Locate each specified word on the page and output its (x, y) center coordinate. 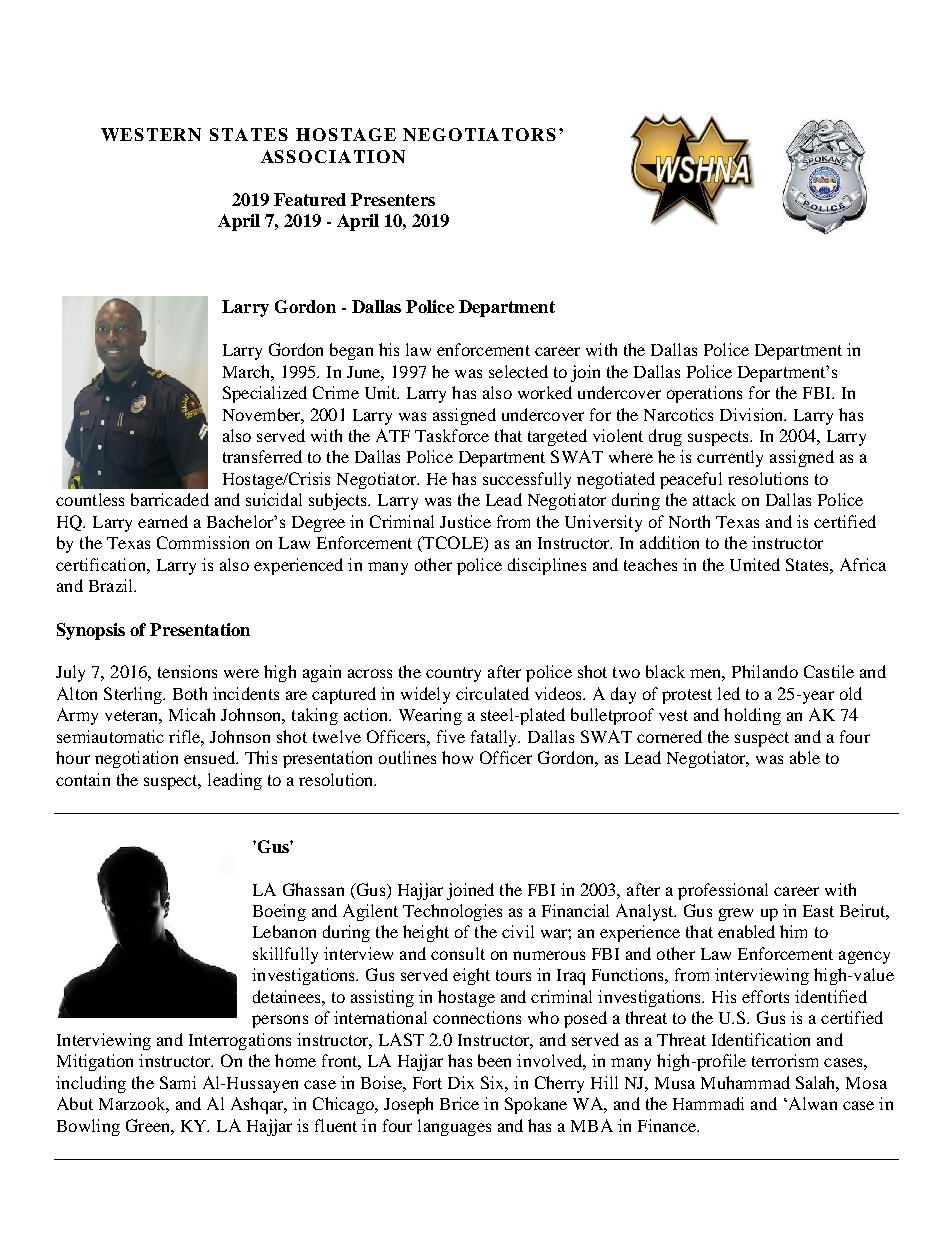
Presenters (393, 199)
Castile (829, 671)
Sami (178, 1082)
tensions (187, 671)
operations (704, 394)
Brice (459, 1103)
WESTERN (151, 134)
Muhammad (745, 1082)
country (453, 674)
